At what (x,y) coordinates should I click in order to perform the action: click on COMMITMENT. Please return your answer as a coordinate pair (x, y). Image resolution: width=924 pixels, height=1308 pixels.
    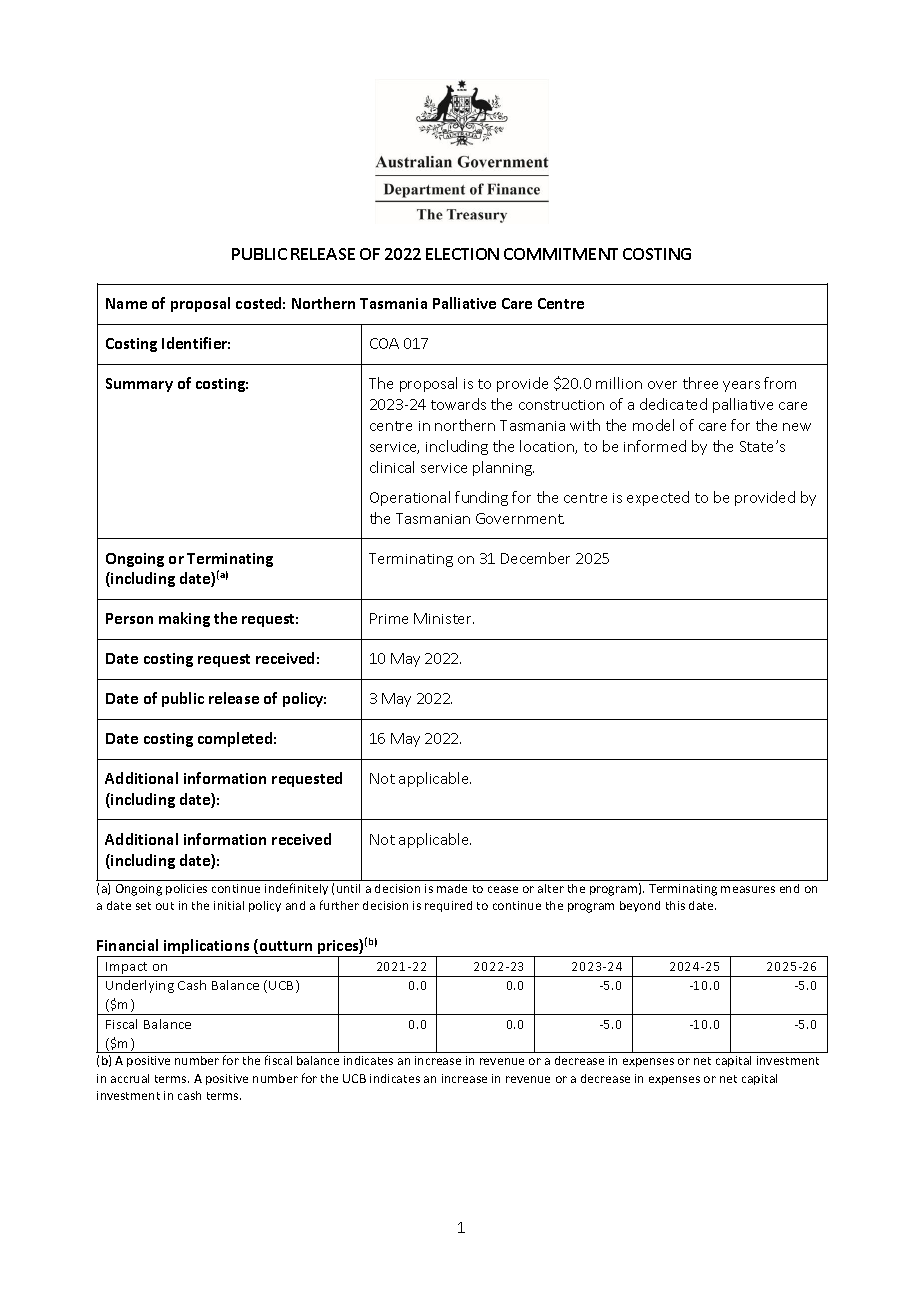
    Looking at the image, I should click on (561, 254).
